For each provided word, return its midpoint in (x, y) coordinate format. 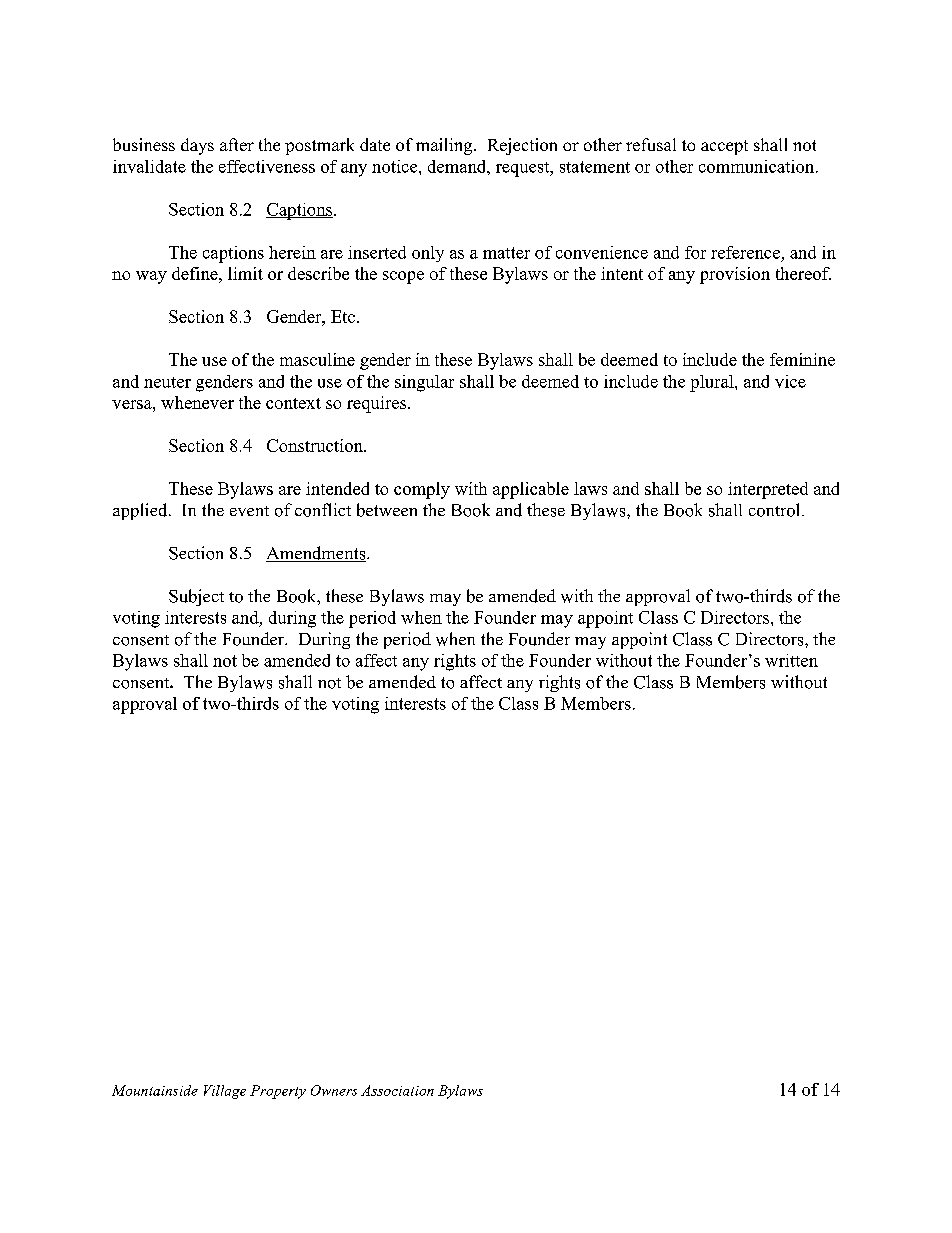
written (791, 660)
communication (758, 166)
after (237, 144)
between (387, 510)
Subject (196, 597)
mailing (445, 146)
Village (225, 1092)
